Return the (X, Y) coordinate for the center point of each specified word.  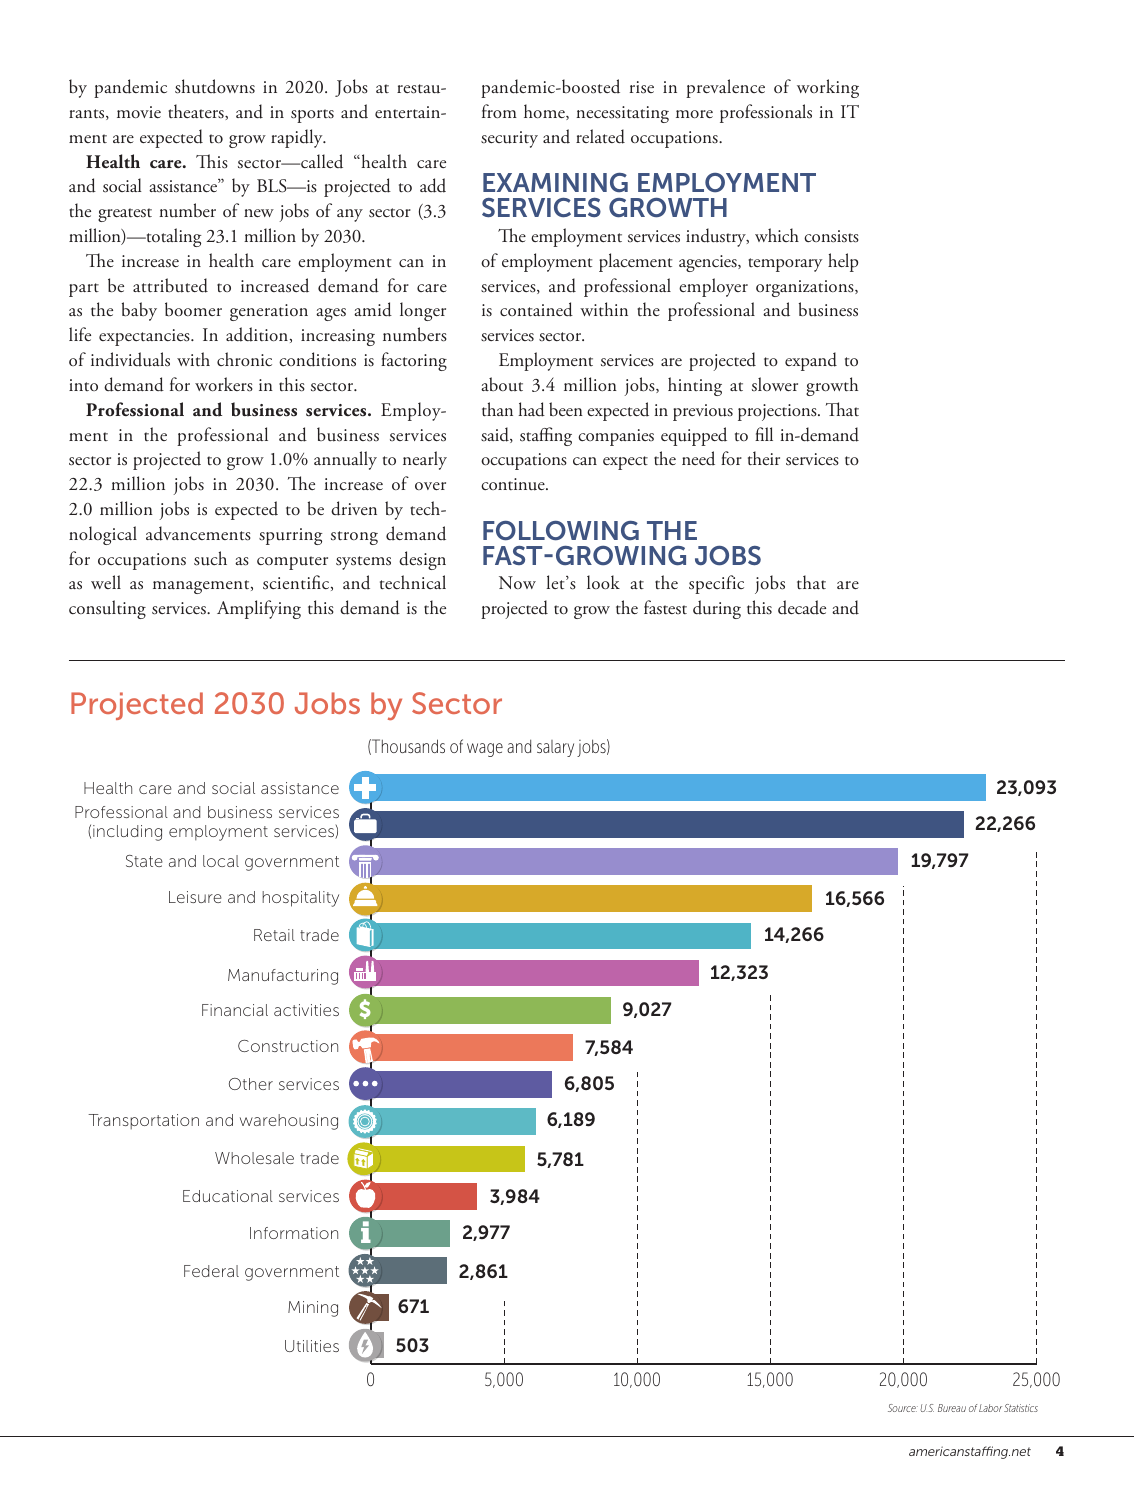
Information (294, 1233)
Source (903, 1408)
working (828, 88)
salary (555, 748)
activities (306, 1010)
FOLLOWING (561, 531)
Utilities (312, 1346)
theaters (197, 111)
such (210, 558)
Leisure (195, 897)
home (545, 112)
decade (802, 607)
